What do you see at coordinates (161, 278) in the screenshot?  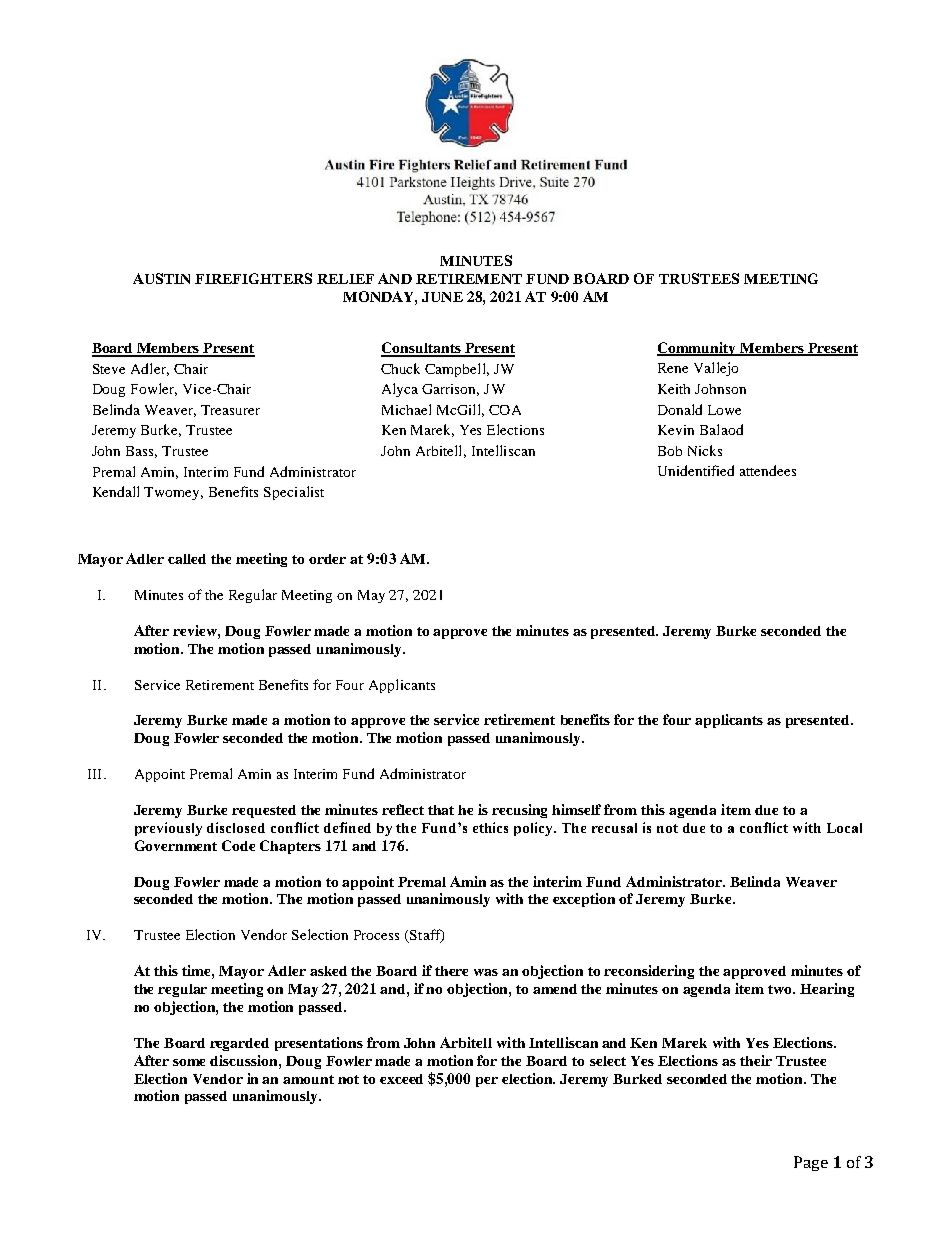 I see `AUSTIN` at bounding box center [161, 278].
